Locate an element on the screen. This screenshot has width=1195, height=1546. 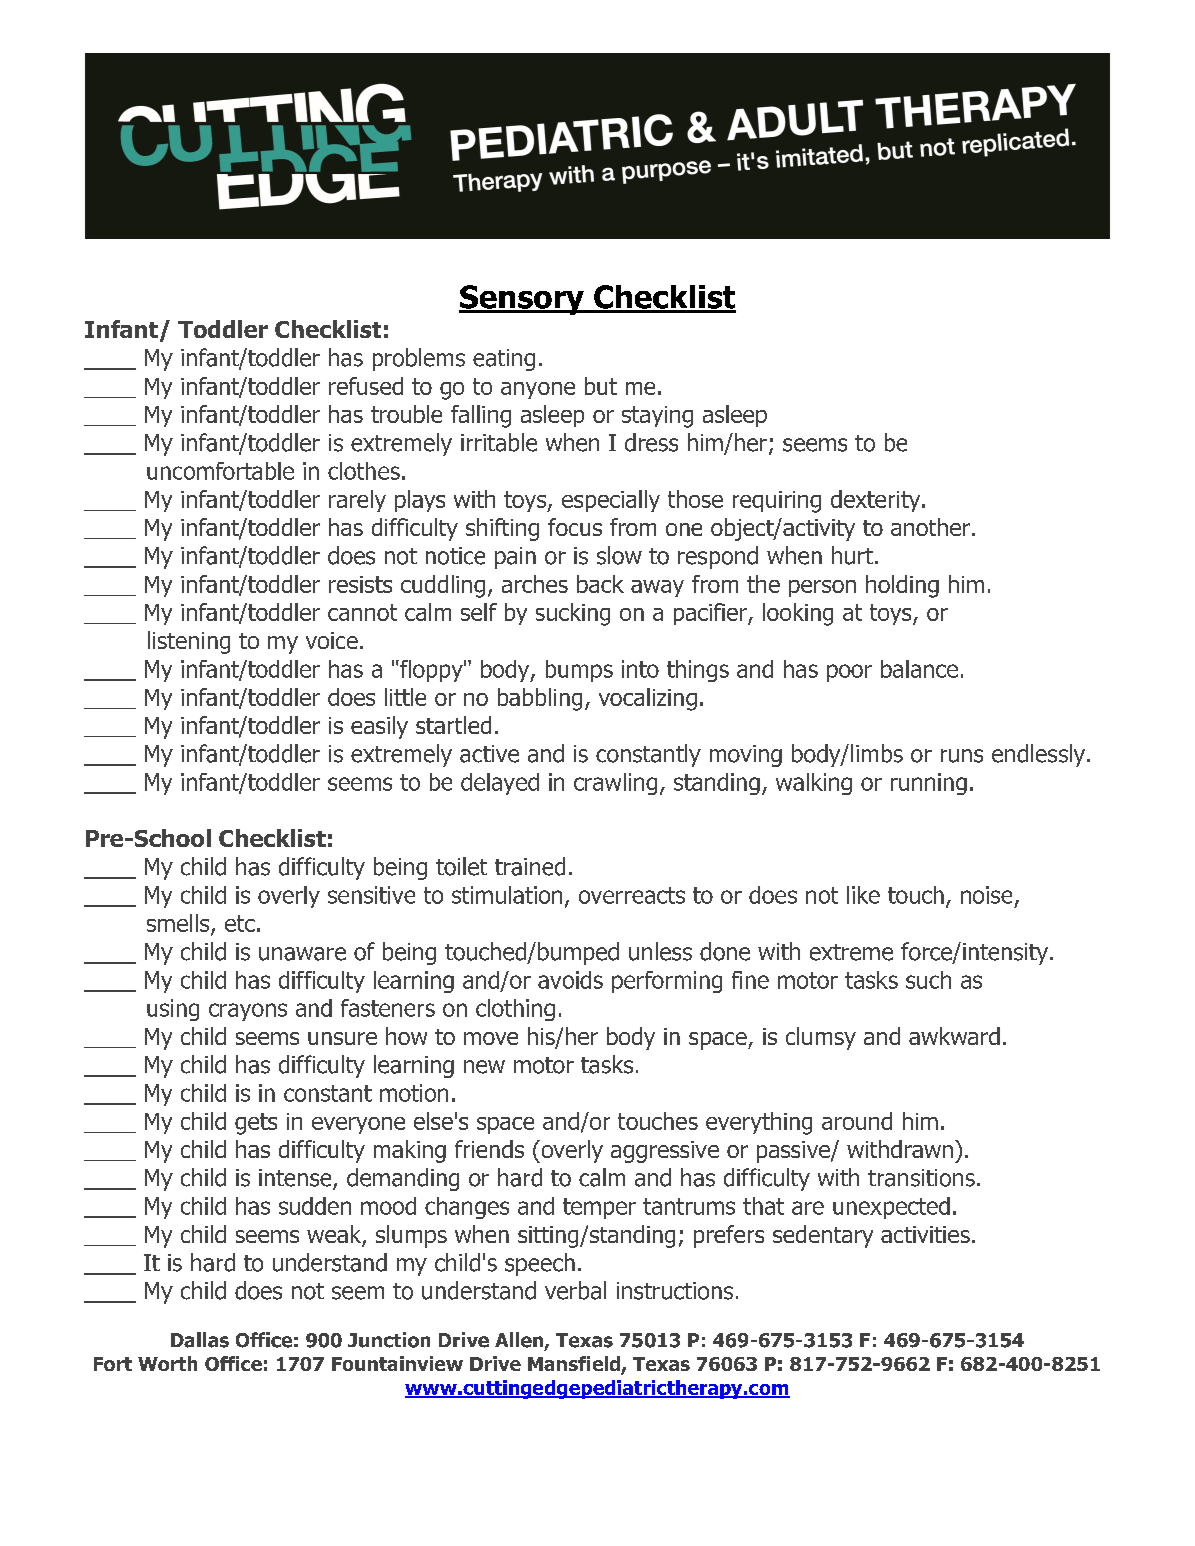
activities is located at coordinates (925, 1234).
